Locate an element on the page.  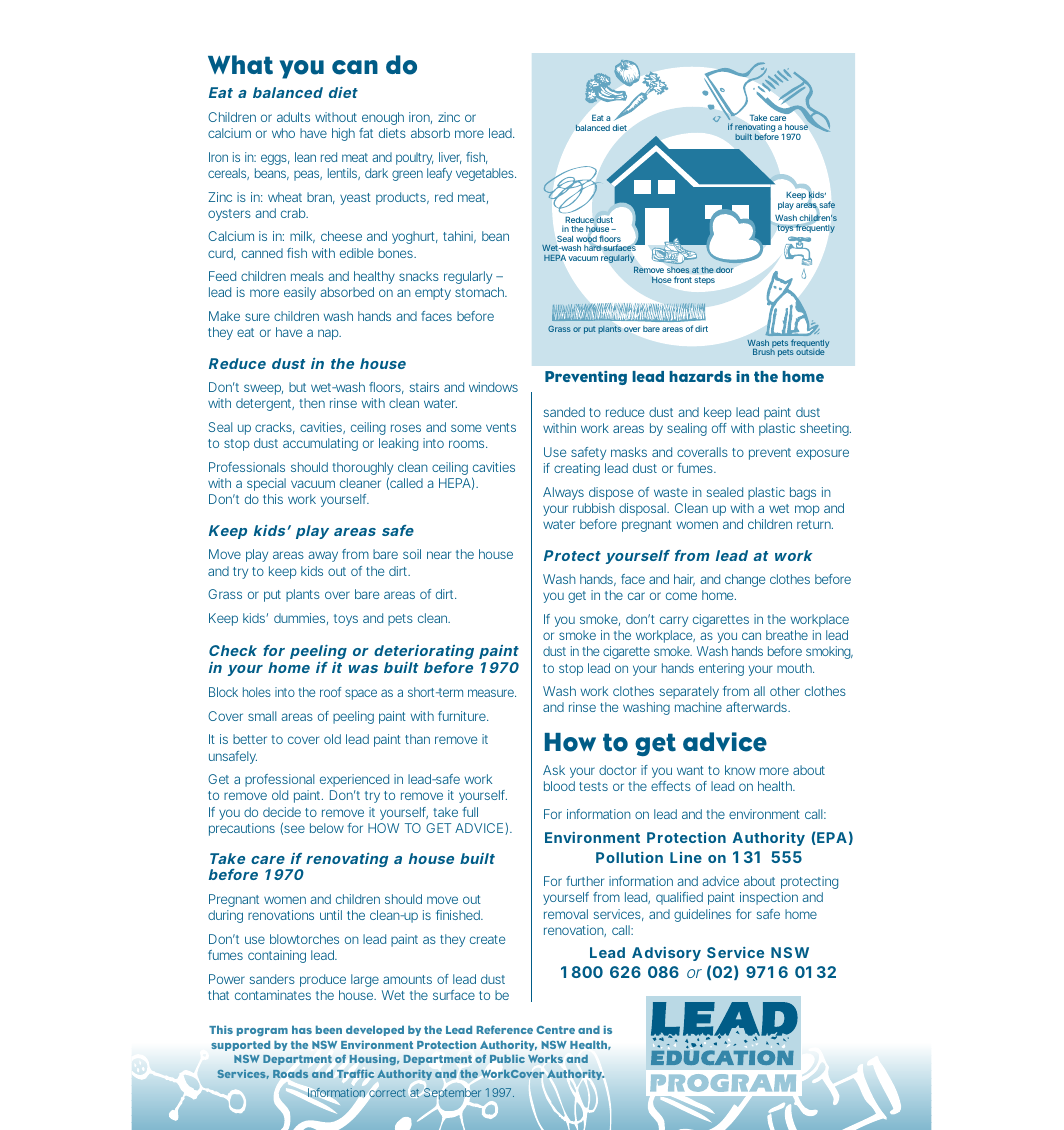
vegetables is located at coordinates (486, 174).
